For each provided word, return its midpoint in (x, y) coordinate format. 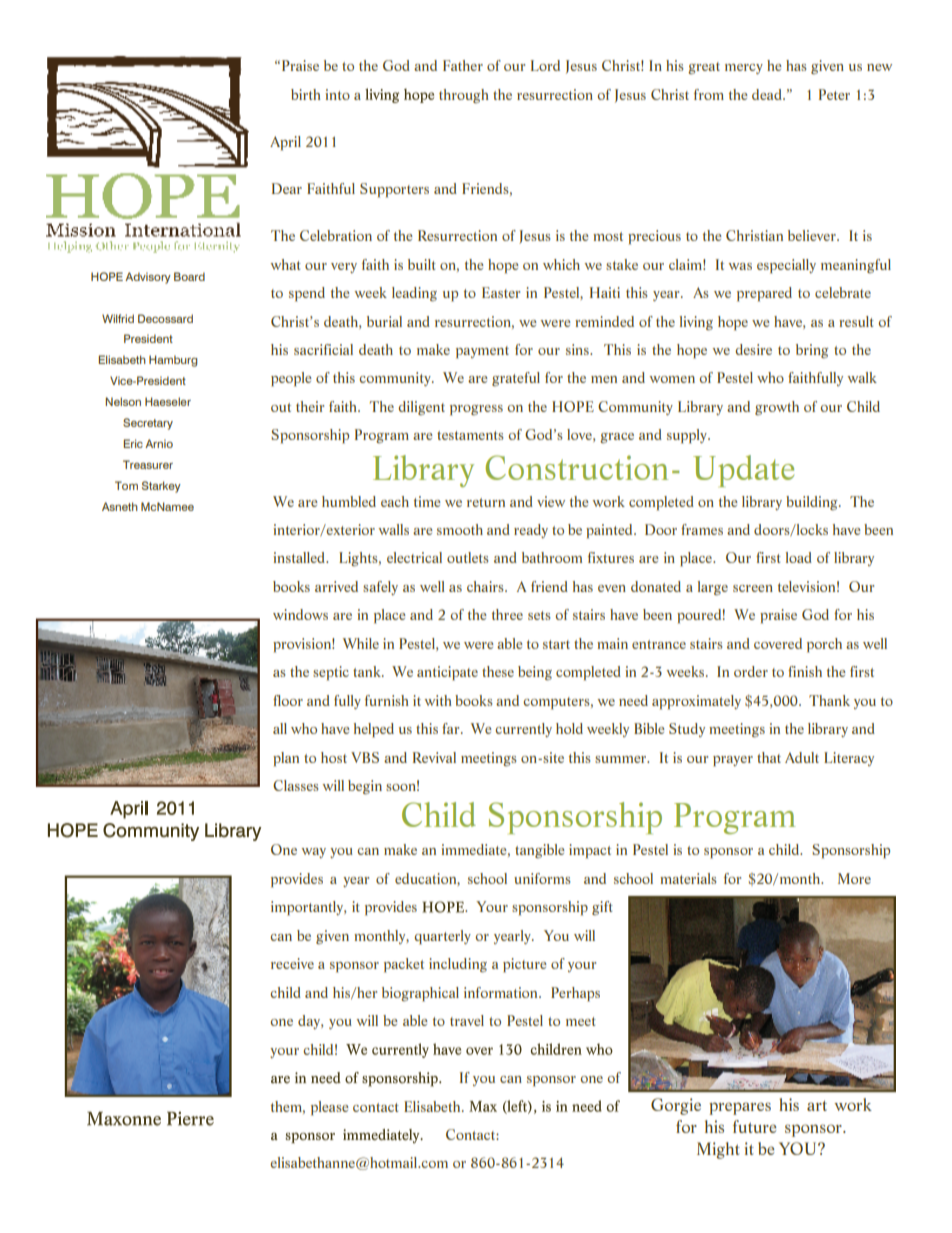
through (464, 96)
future (755, 1126)
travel (467, 1020)
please (330, 1108)
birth (306, 94)
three (507, 614)
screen (753, 588)
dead (768, 94)
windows (300, 614)
